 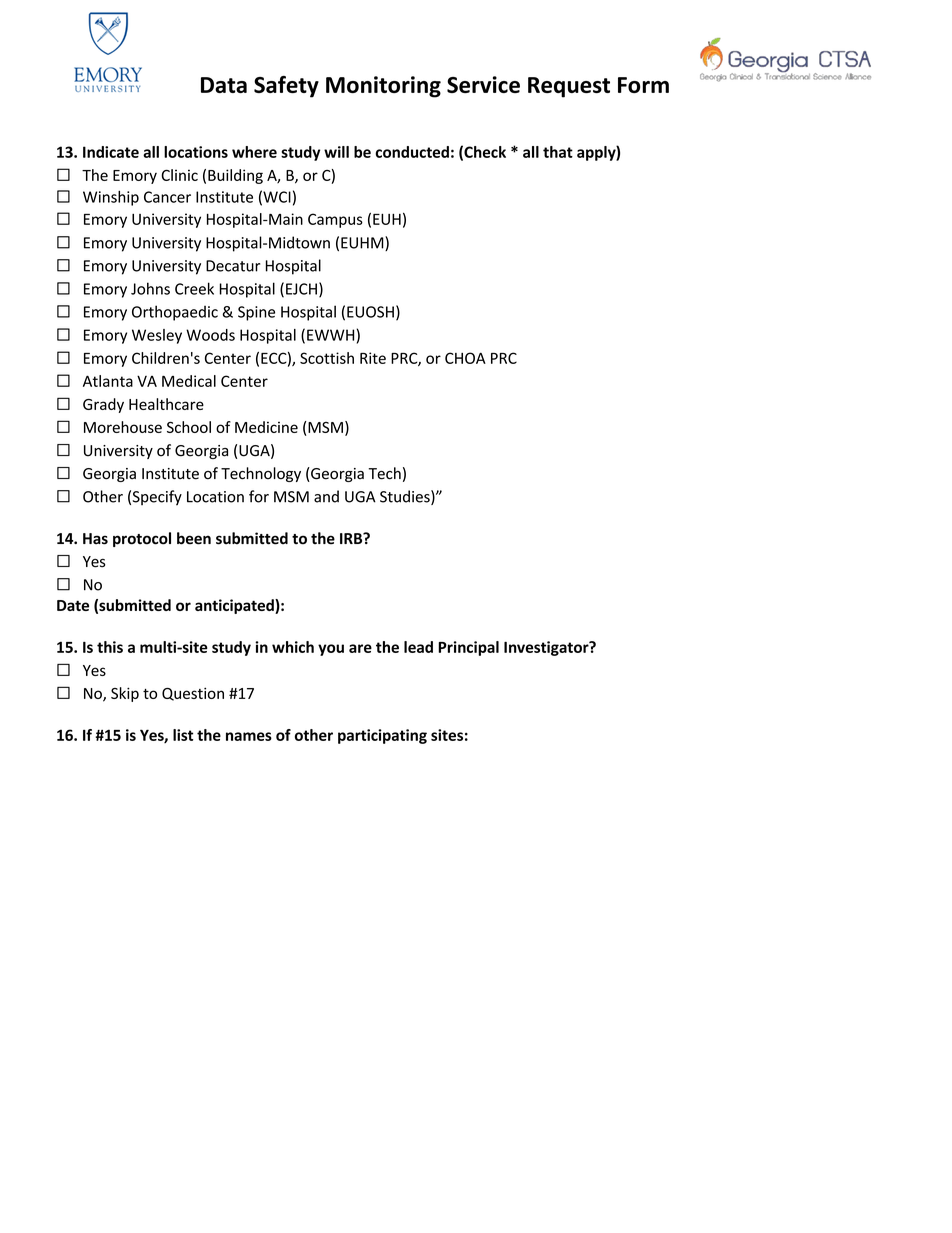 What do you see at coordinates (142, 539) in the screenshot?
I see `protocol` at bounding box center [142, 539].
